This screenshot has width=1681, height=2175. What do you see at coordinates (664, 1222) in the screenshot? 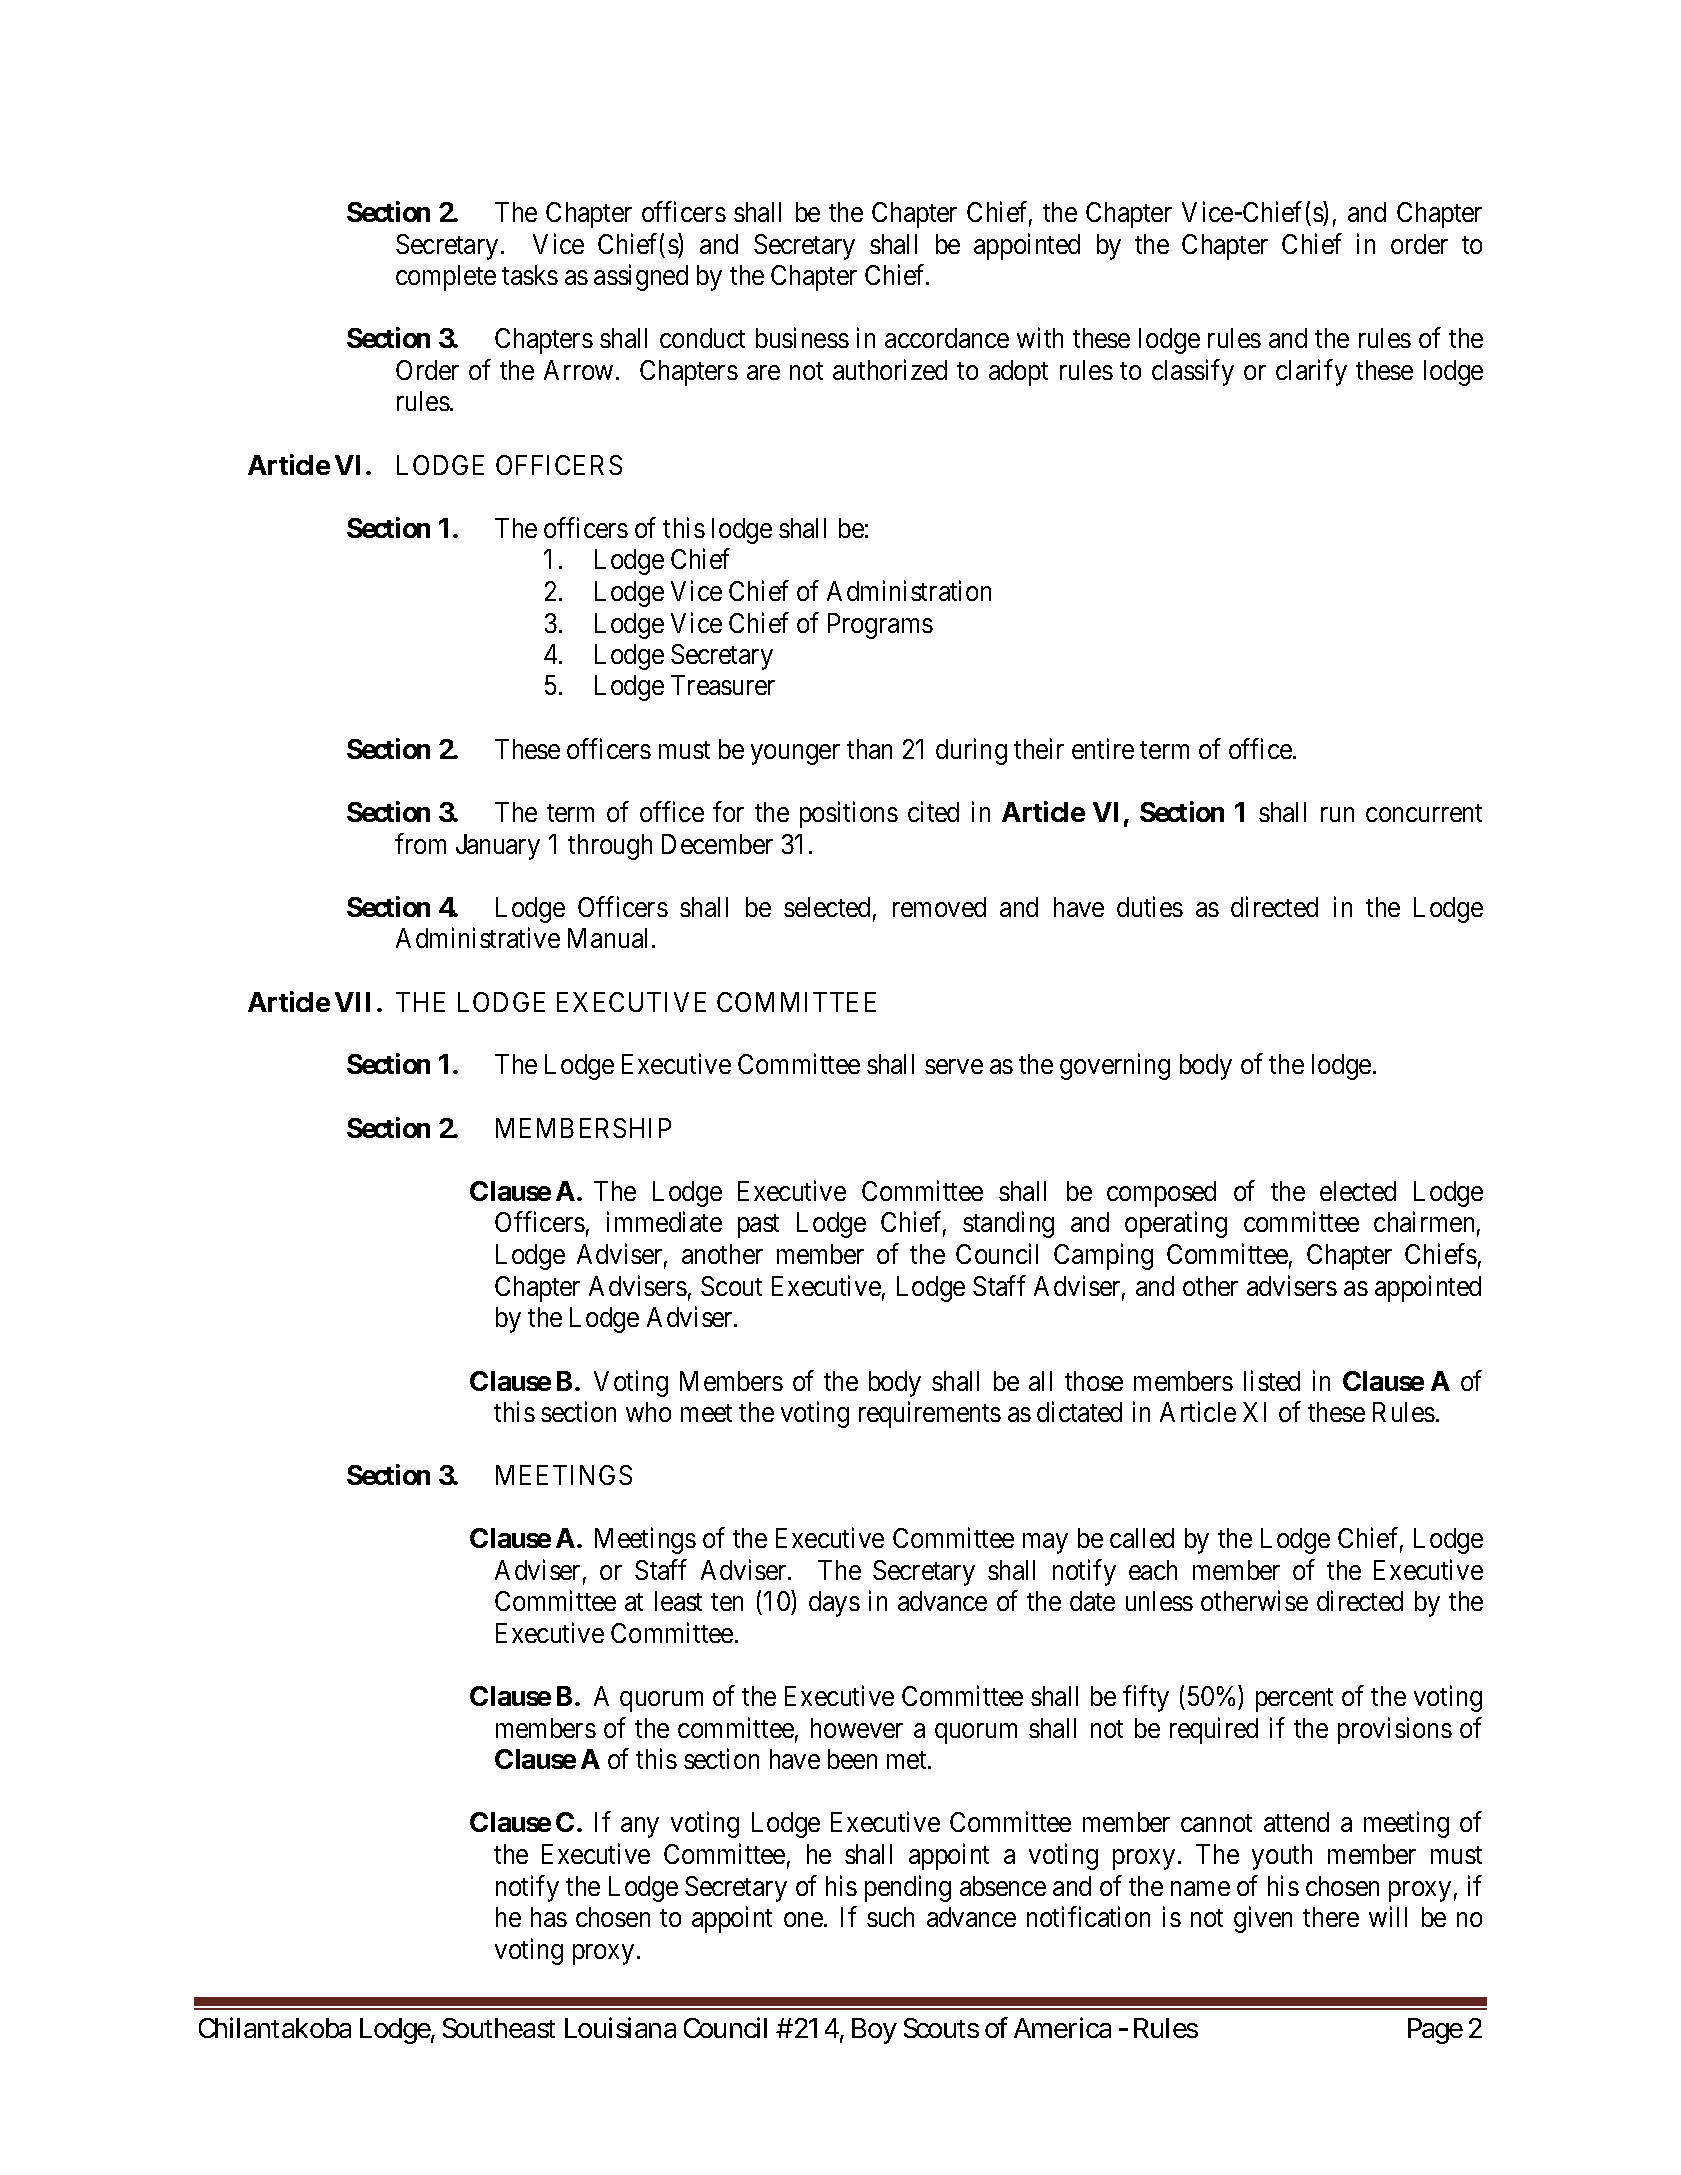
I see `immediate` at bounding box center [664, 1222].
